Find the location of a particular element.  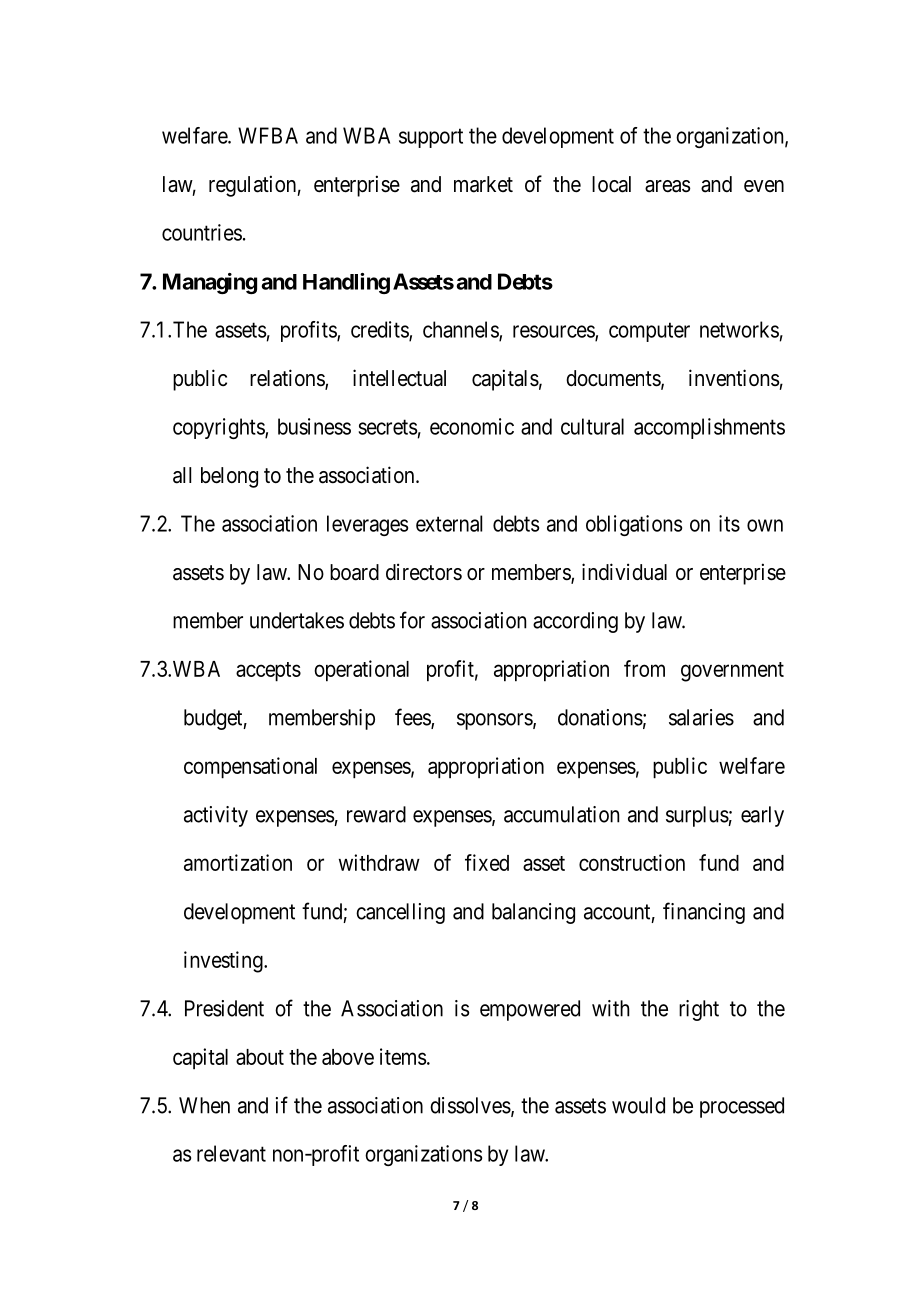

surplus is located at coordinates (697, 816).
